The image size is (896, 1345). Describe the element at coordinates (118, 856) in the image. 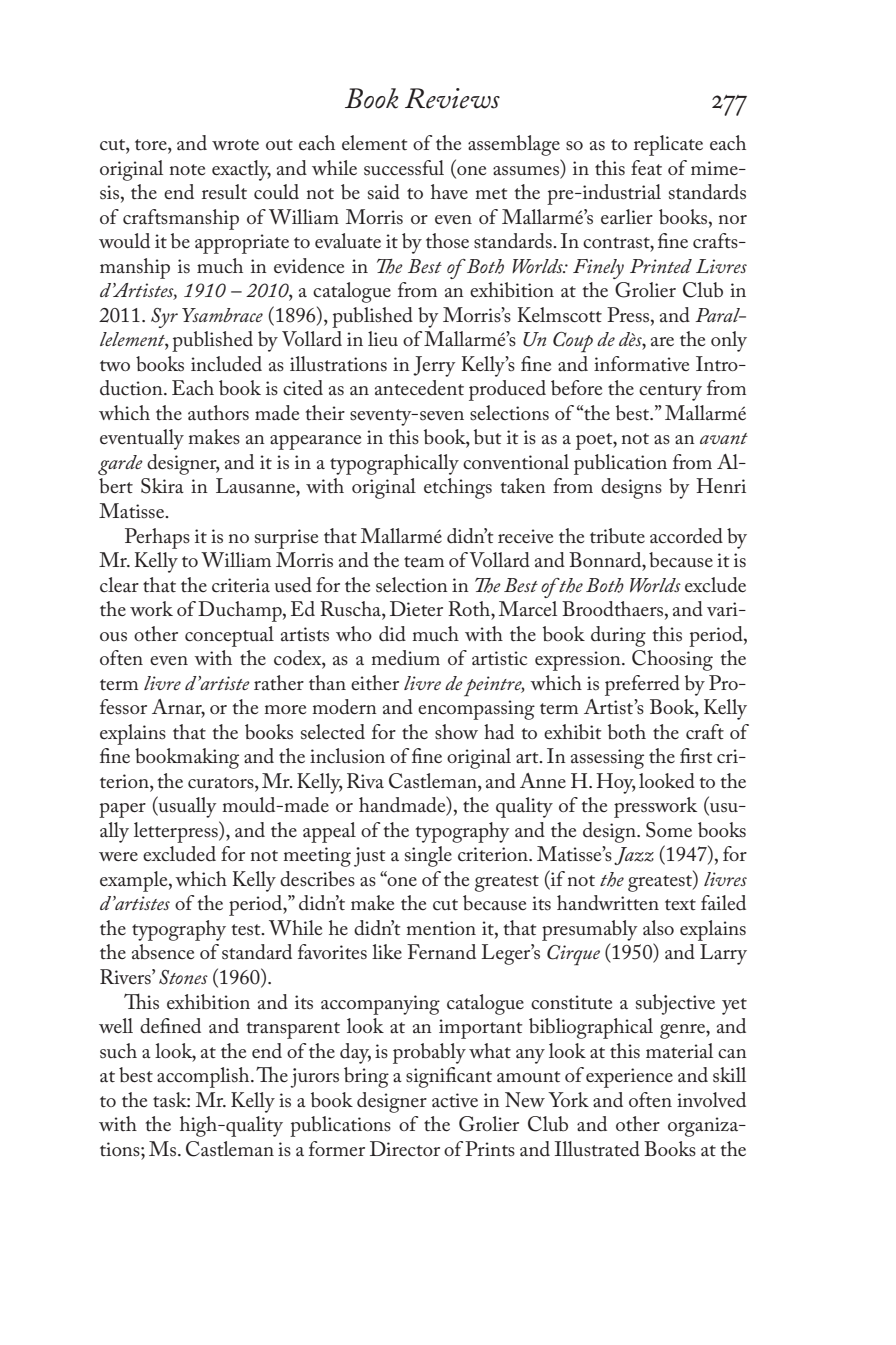

I see `were` at that location.
